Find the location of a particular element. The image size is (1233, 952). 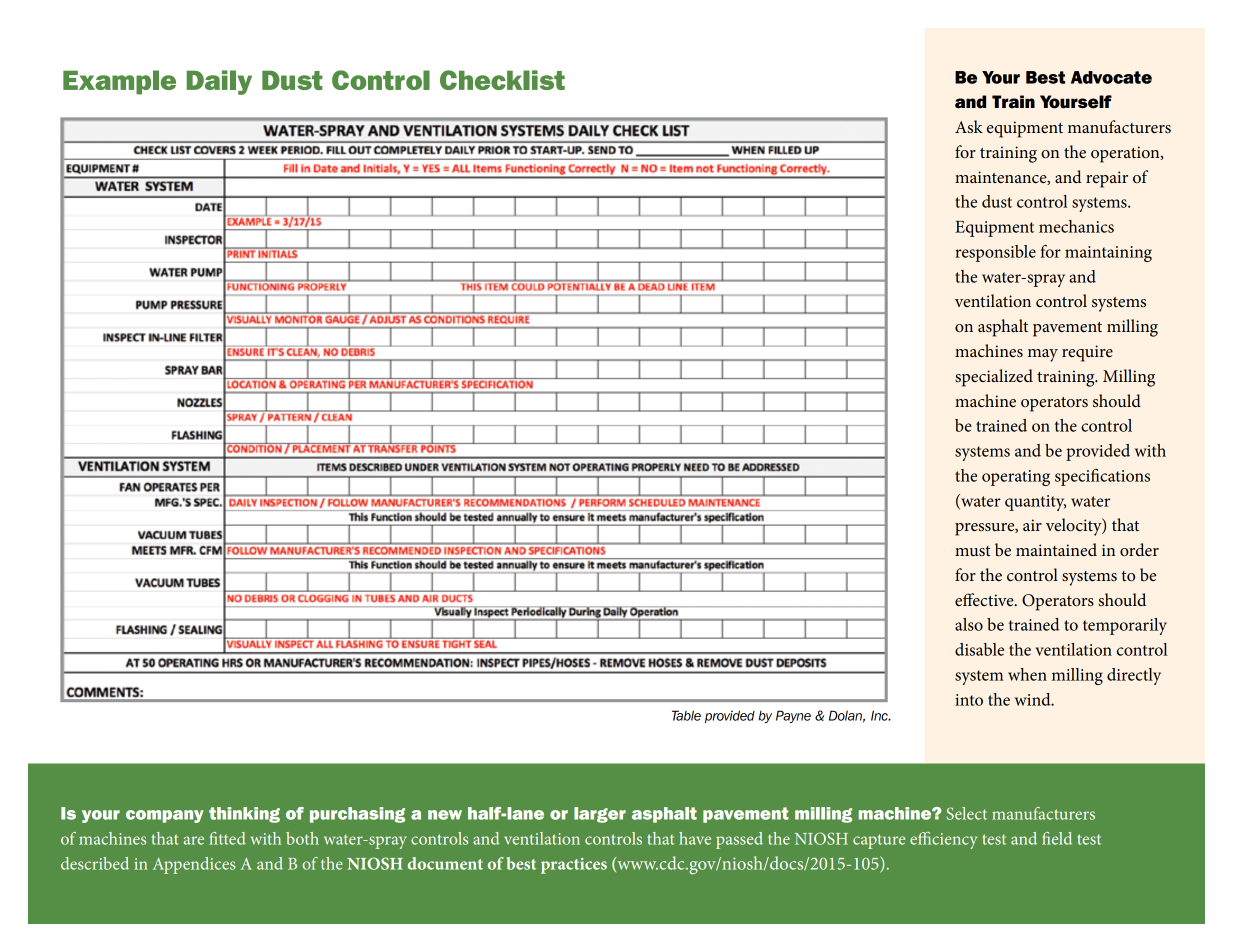

Payne is located at coordinates (793, 716).
